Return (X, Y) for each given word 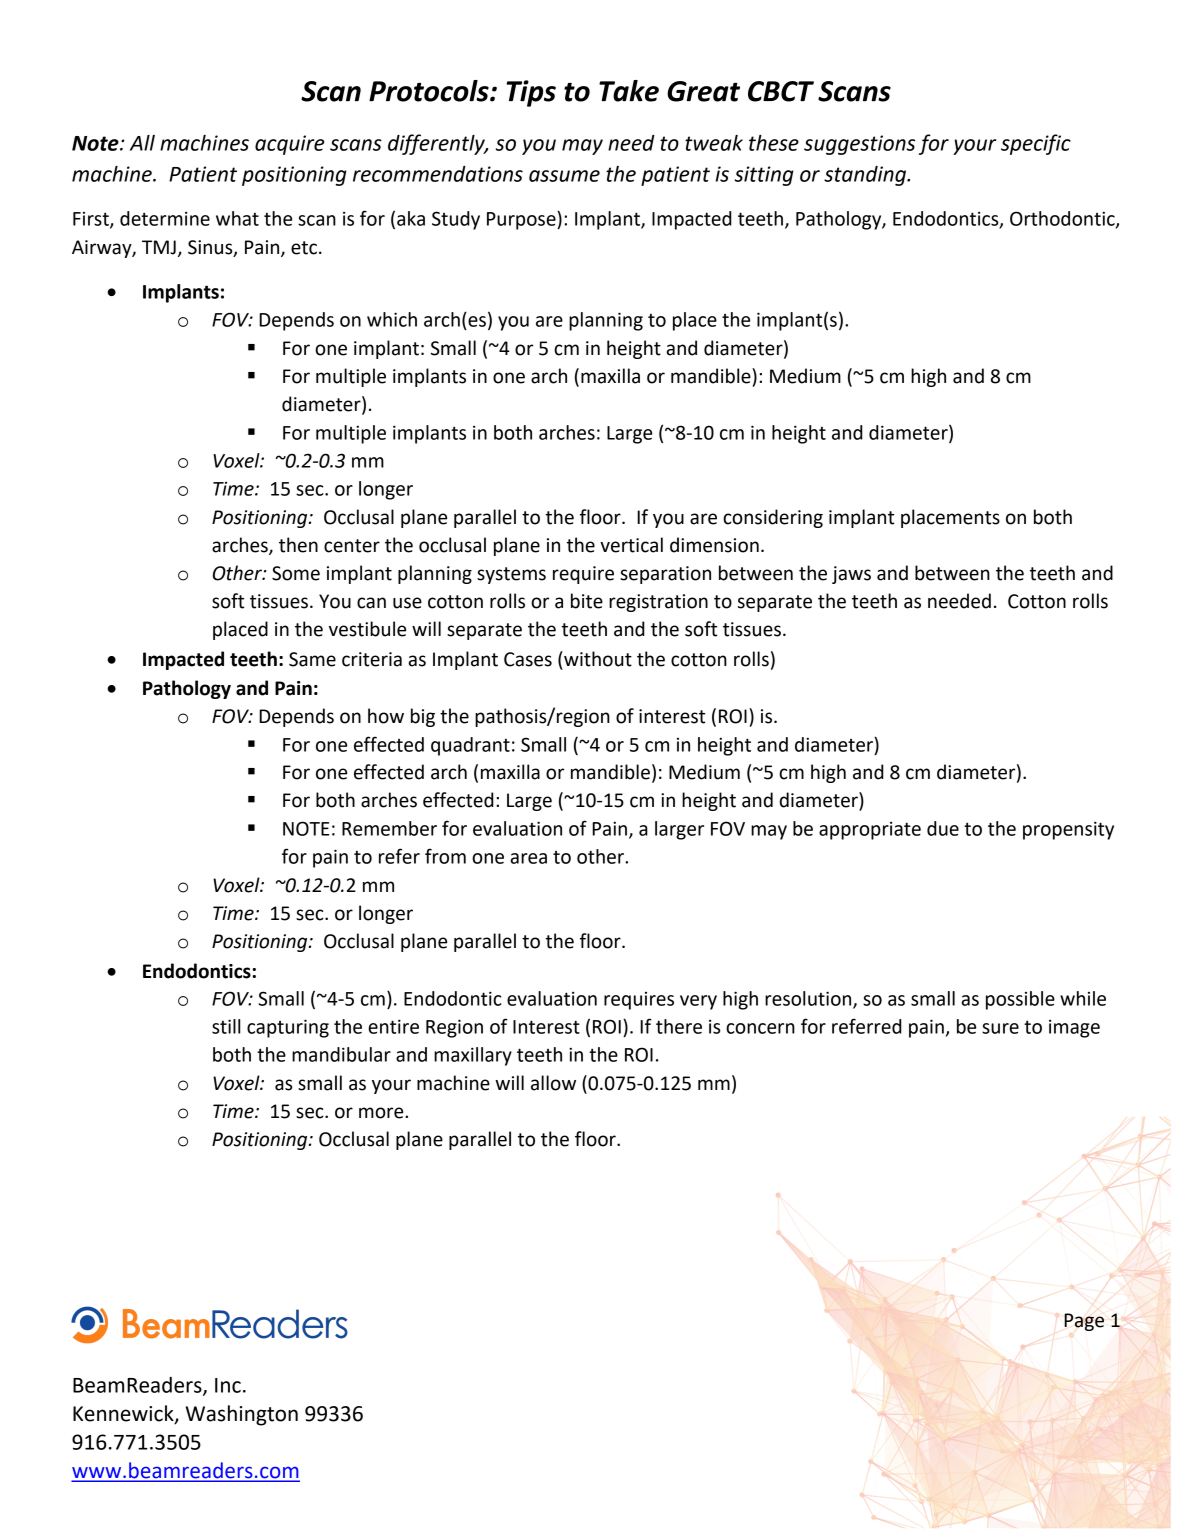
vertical (631, 545)
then (298, 545)
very (698, 1002)
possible (1020, 1000)
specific (1036, 144)
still (226, 1026)
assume (564, 176)
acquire (289, 145)
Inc (228, 1385)
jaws (851, 575)
